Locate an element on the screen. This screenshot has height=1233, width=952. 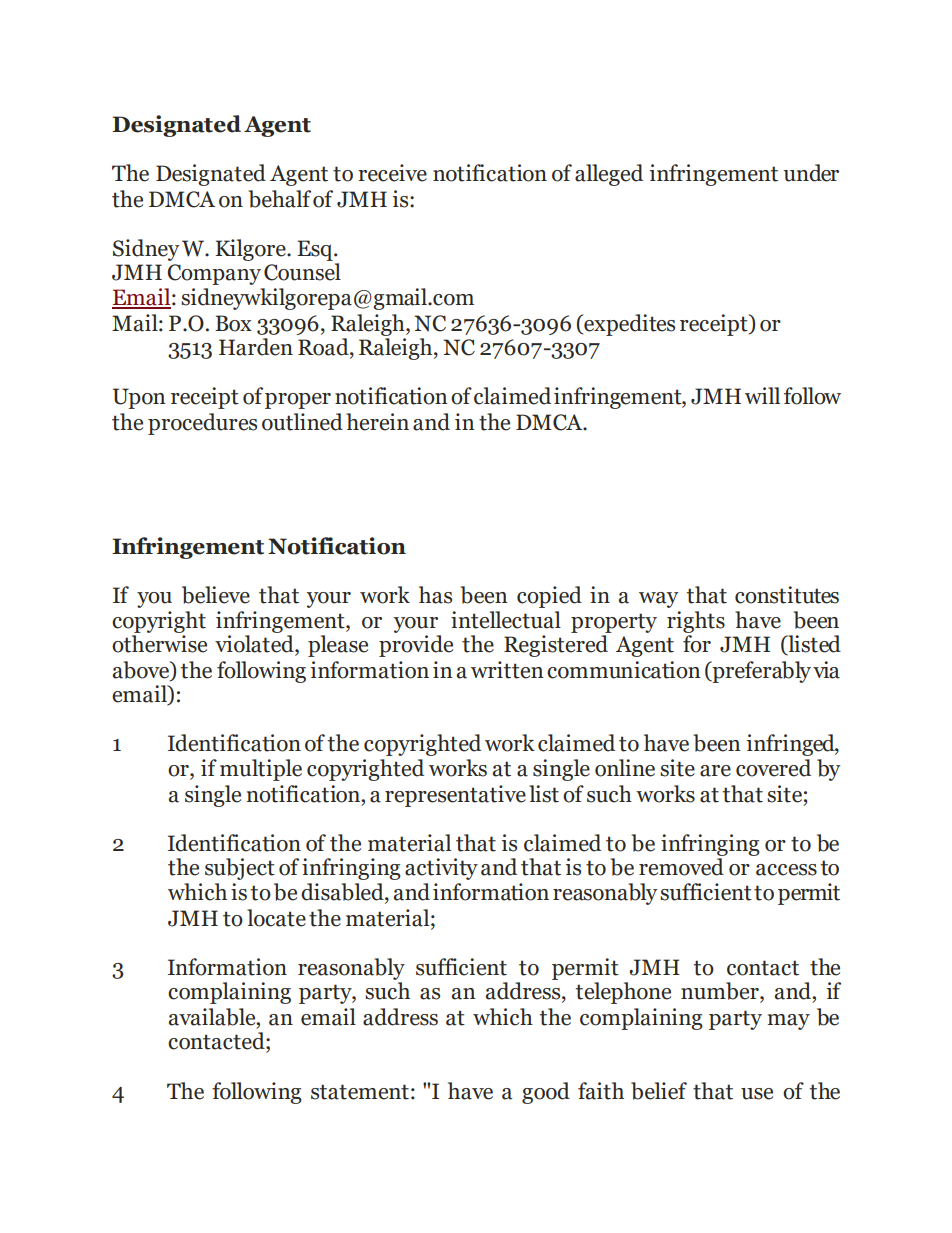
behalf is located at coordinates (279, 199).
